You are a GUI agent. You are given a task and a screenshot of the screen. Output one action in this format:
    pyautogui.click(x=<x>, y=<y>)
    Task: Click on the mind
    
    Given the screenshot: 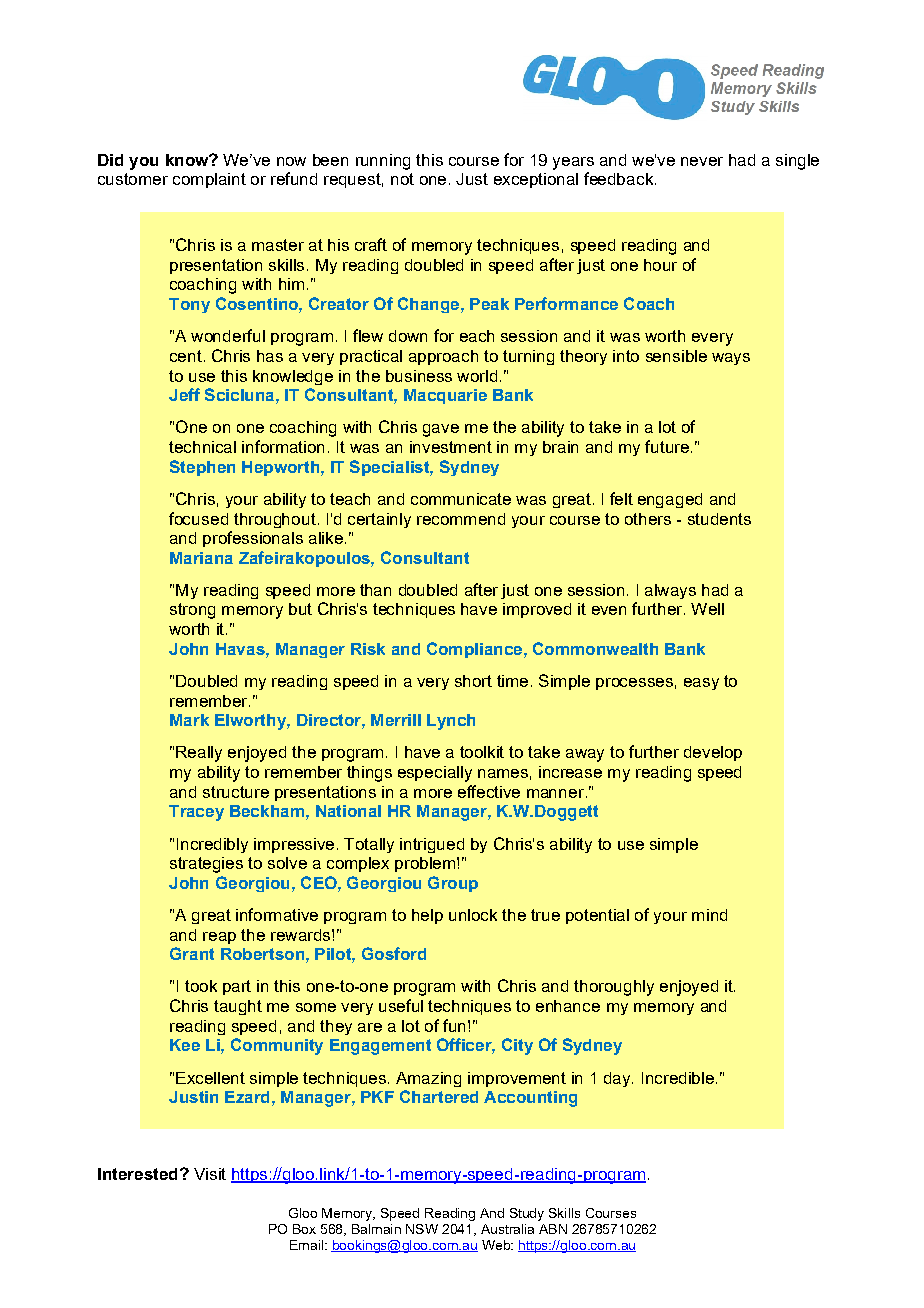 What is the action you would take?
    pyautogui.click(x=709, y=915)
